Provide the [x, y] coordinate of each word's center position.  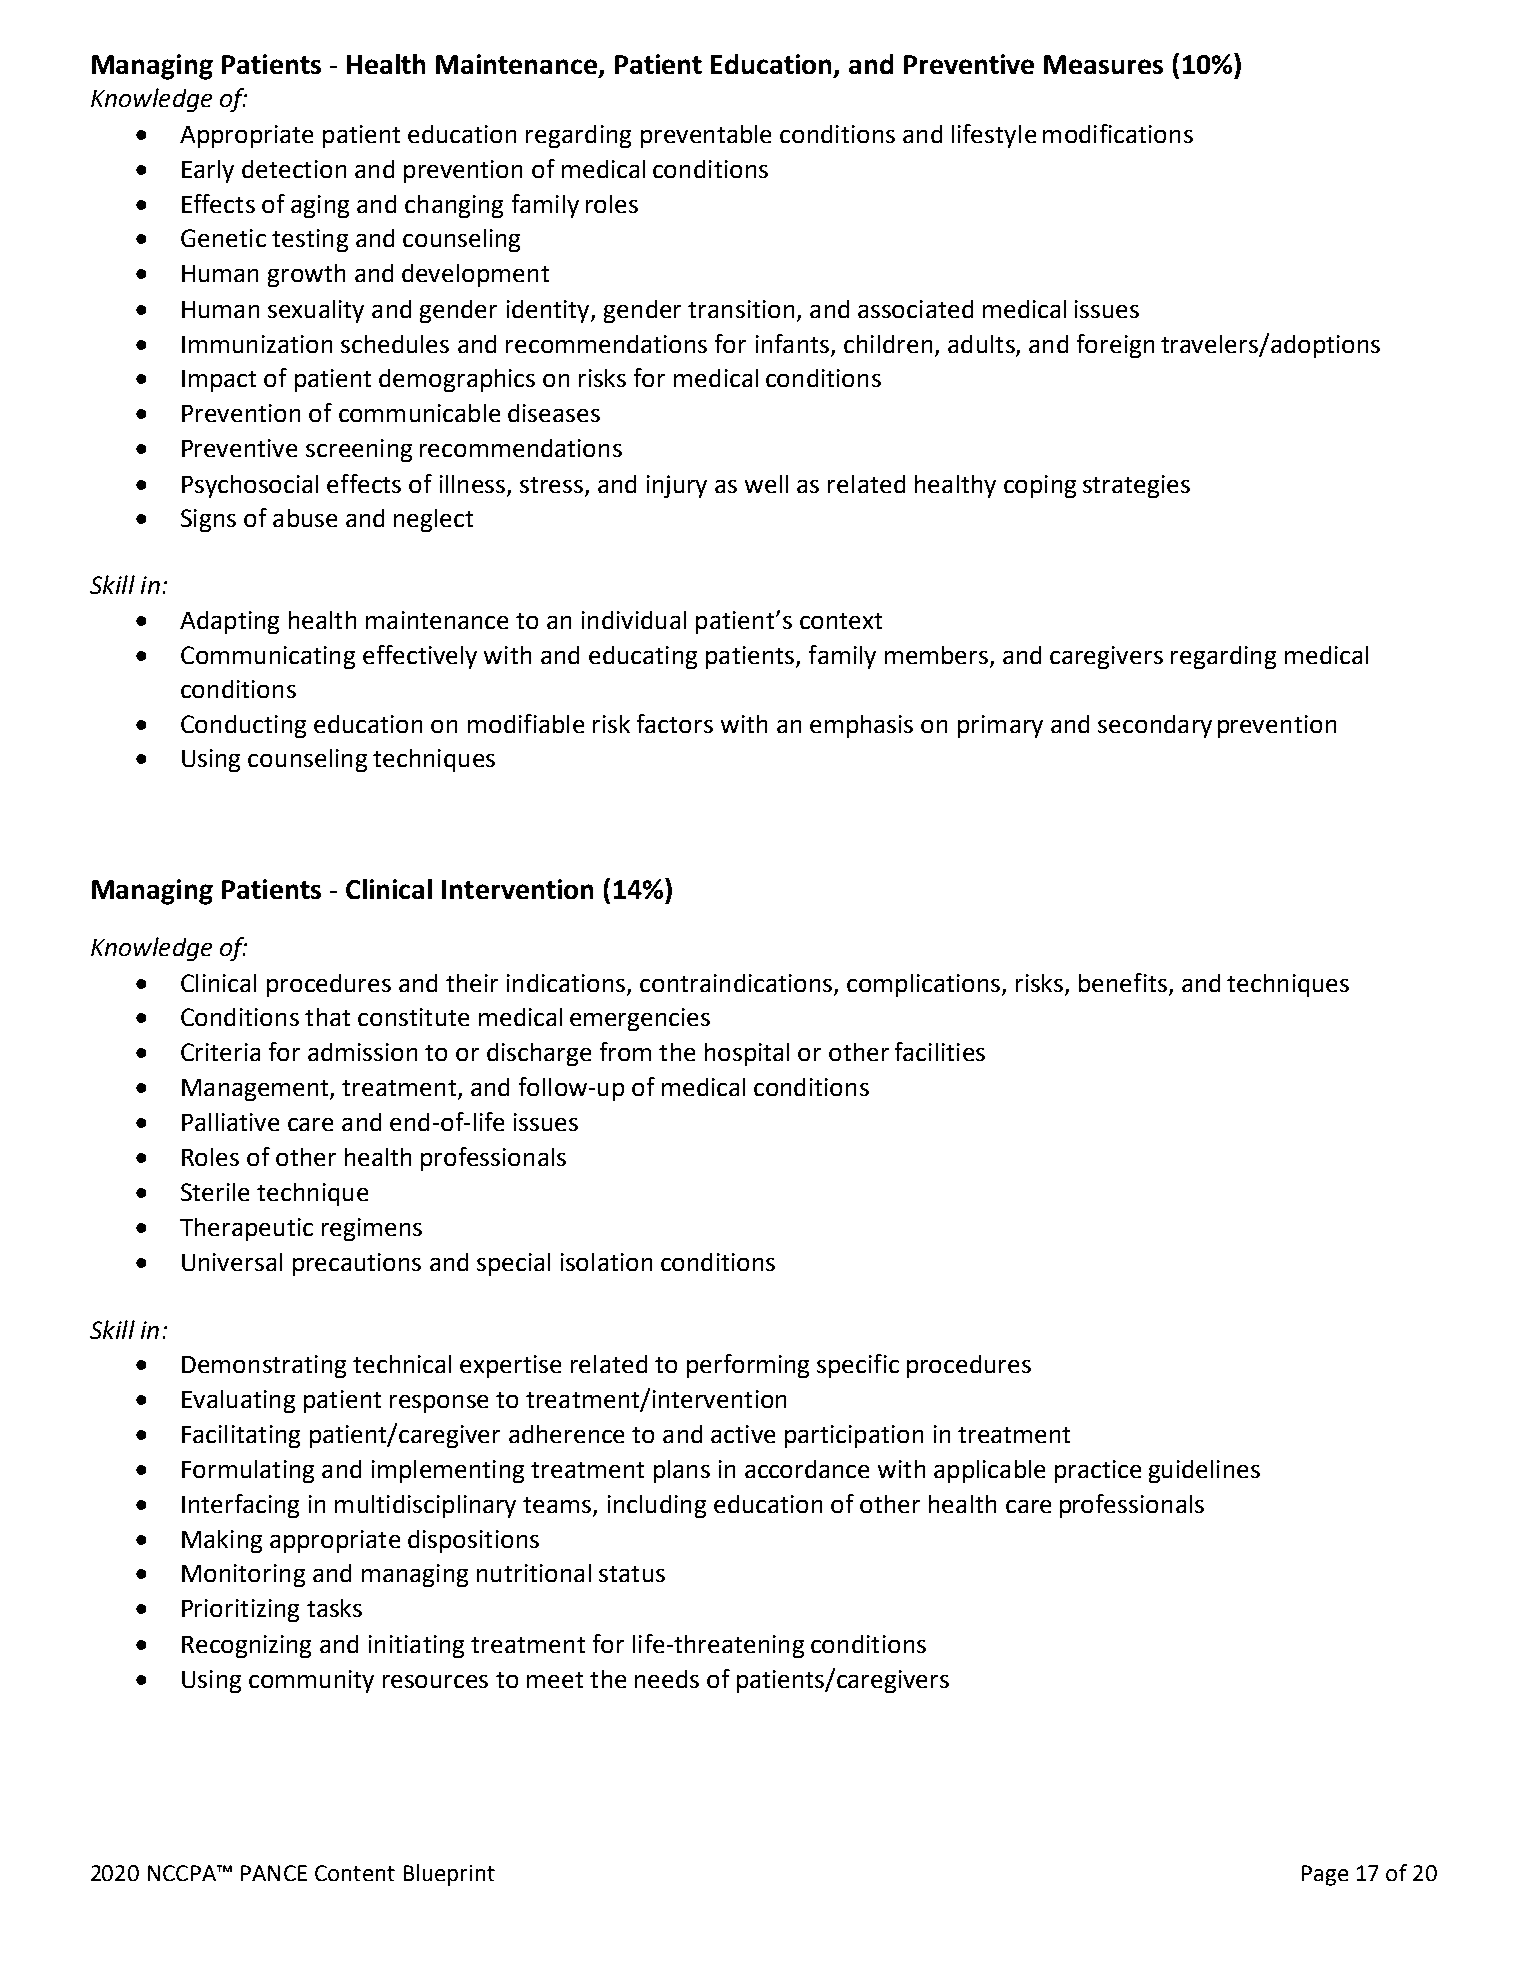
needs [667, 1679]
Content [355, 1873]
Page [1325, 1875]
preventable [706, 136]
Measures [1103, 64]
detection [294, 169]
